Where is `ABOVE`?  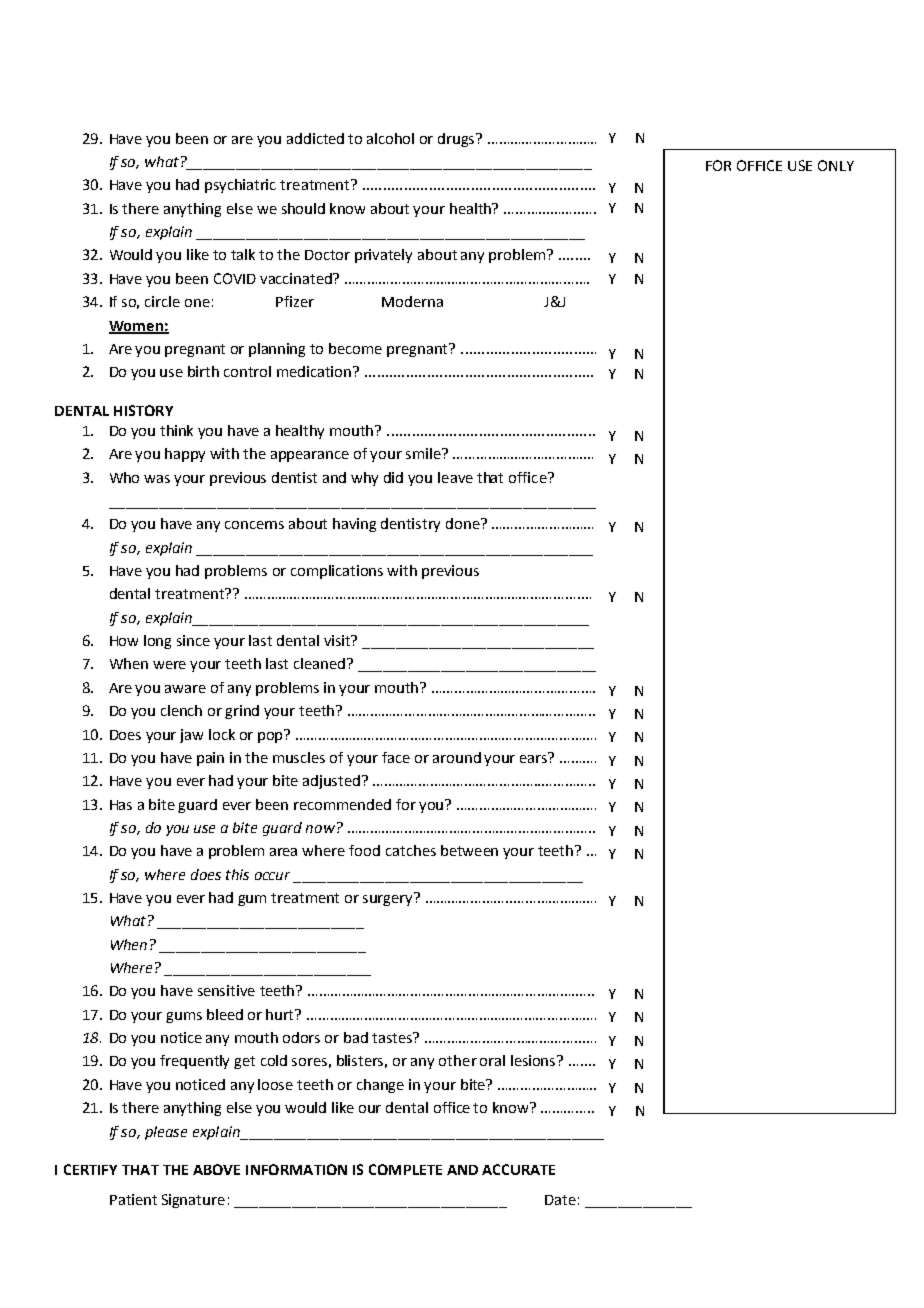 ABOVE is located at coordinates (216, 1169).
